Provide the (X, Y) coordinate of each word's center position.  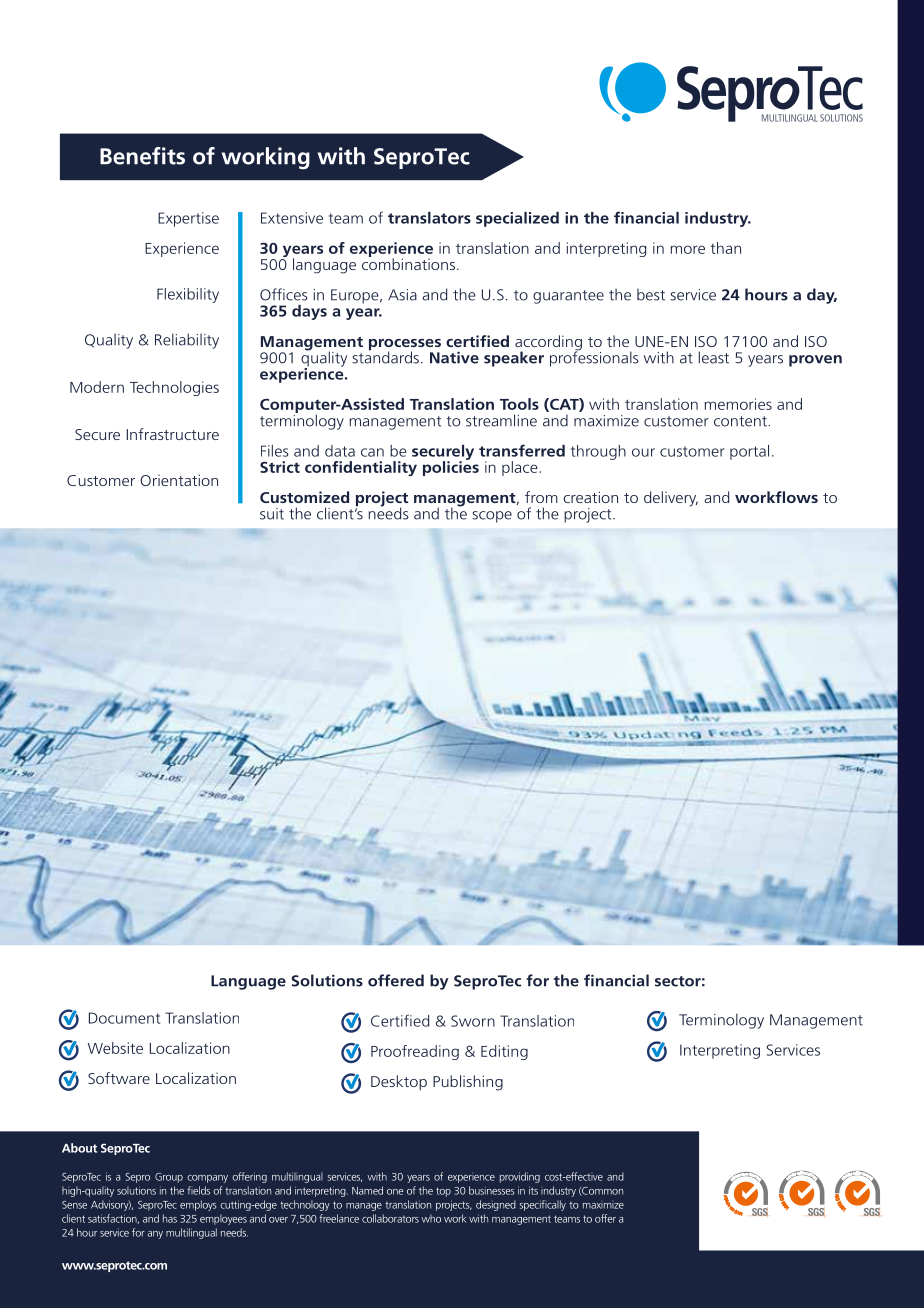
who (431, 1218)
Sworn (473, 1021)
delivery (671, 499)
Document (124, 1018)
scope (492, 517)
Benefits (142, 156)
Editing (504, 1052)
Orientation (179, 480)
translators (429, 218)
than (725, 248)
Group (169, 1178)
